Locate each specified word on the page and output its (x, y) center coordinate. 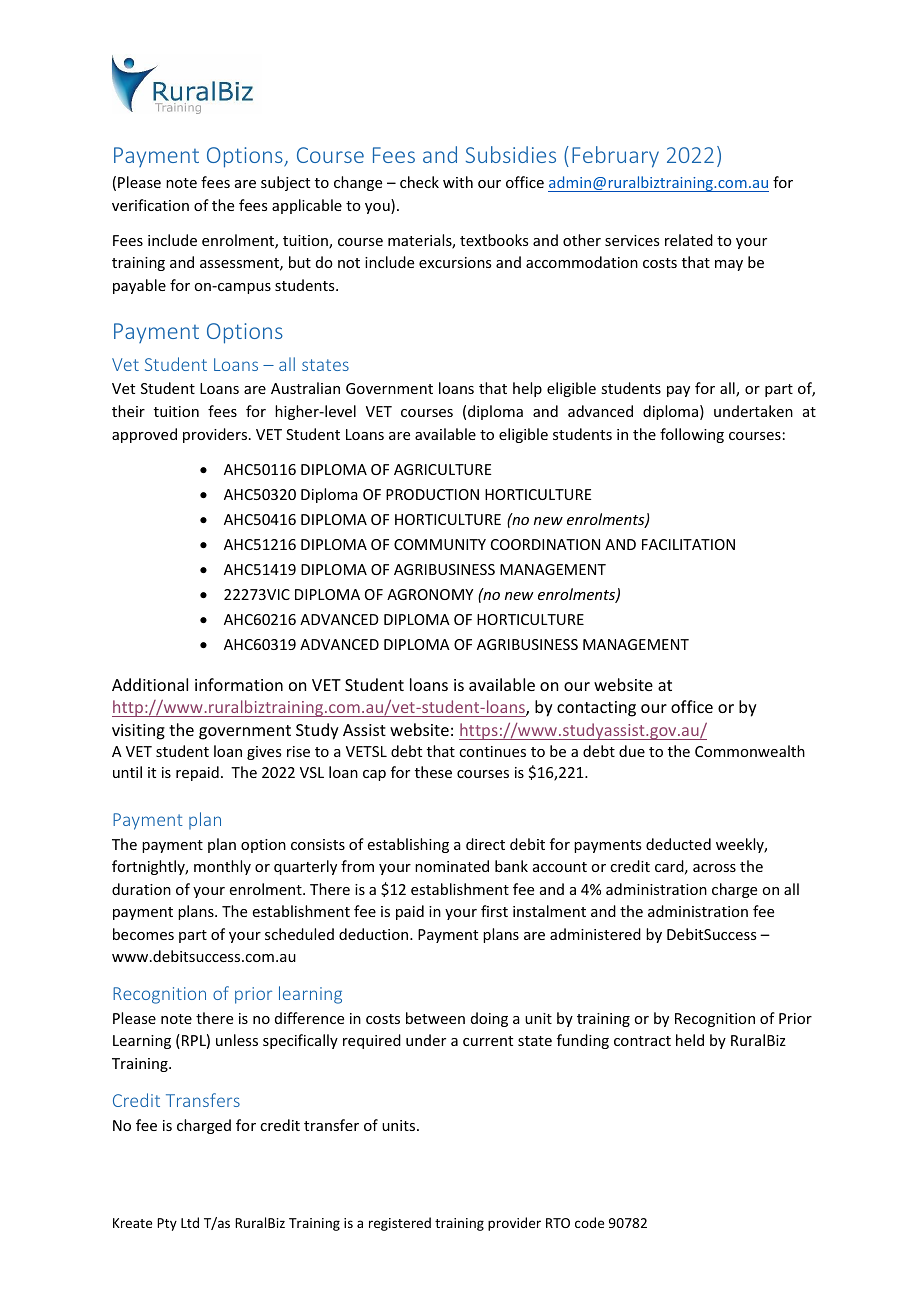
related (689, 240)
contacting (596, 709)
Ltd (190, 1222)
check (419, 182)
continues (492, 751)
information (239, 684)
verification (150, 205)
